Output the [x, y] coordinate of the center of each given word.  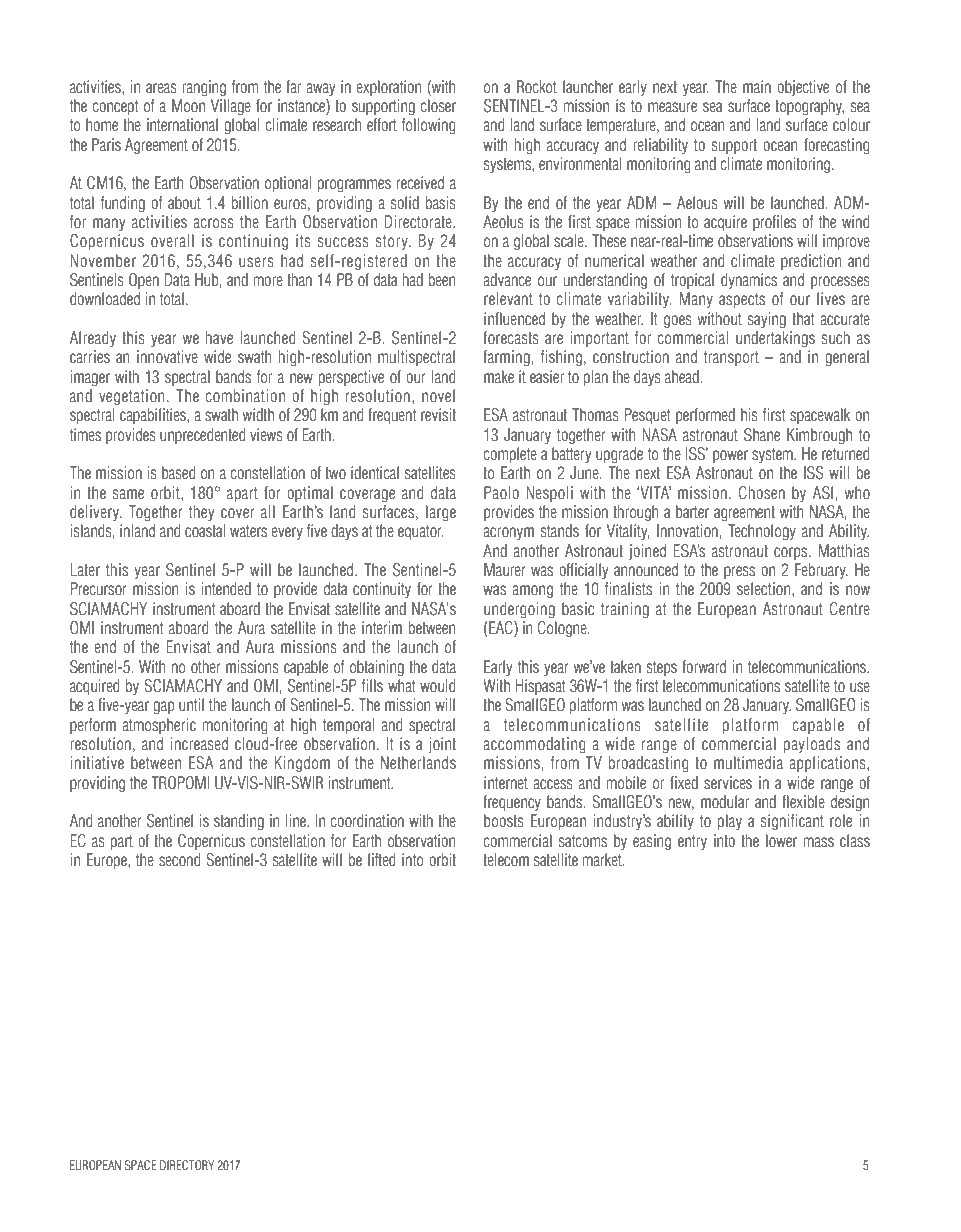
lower [781, 840]
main [757, 86]
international [182, 124]
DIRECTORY [187, 1165]
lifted [382, 859]
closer [438, 106]
